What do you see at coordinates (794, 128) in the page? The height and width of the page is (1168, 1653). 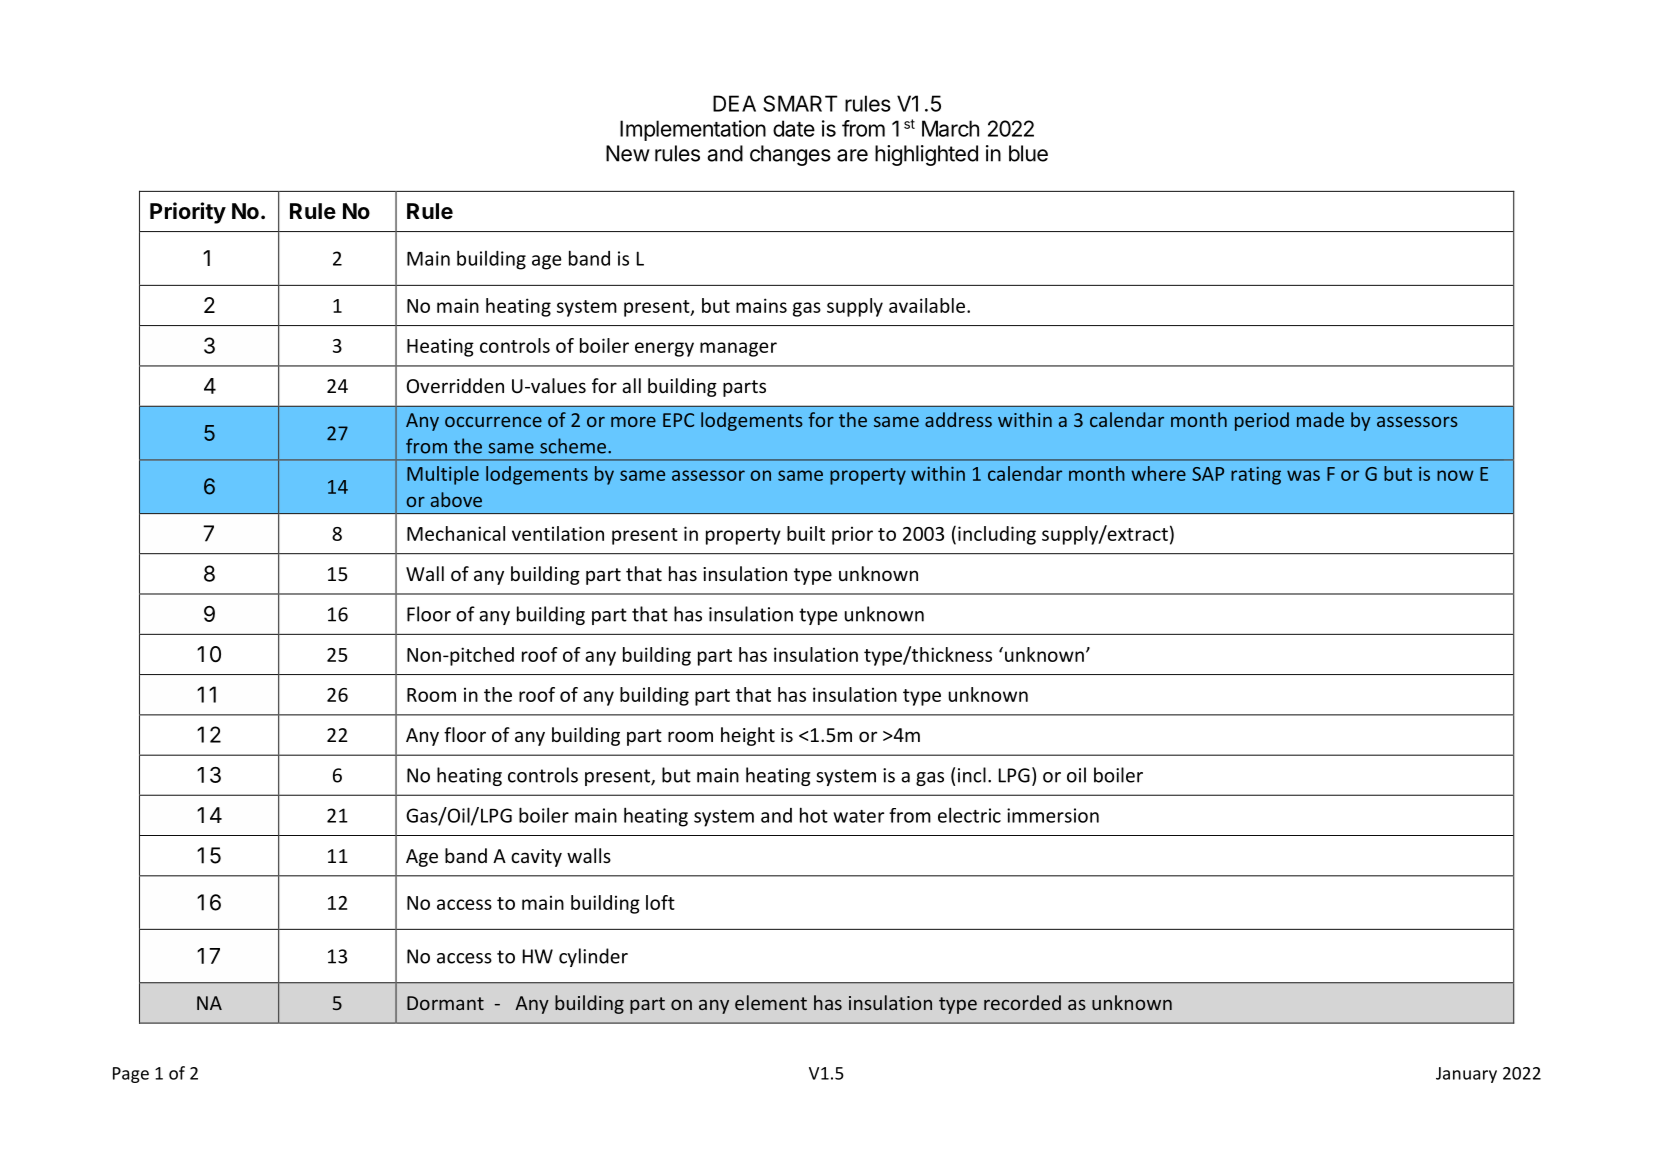 I see `date` at bounding box center [794, 128].
